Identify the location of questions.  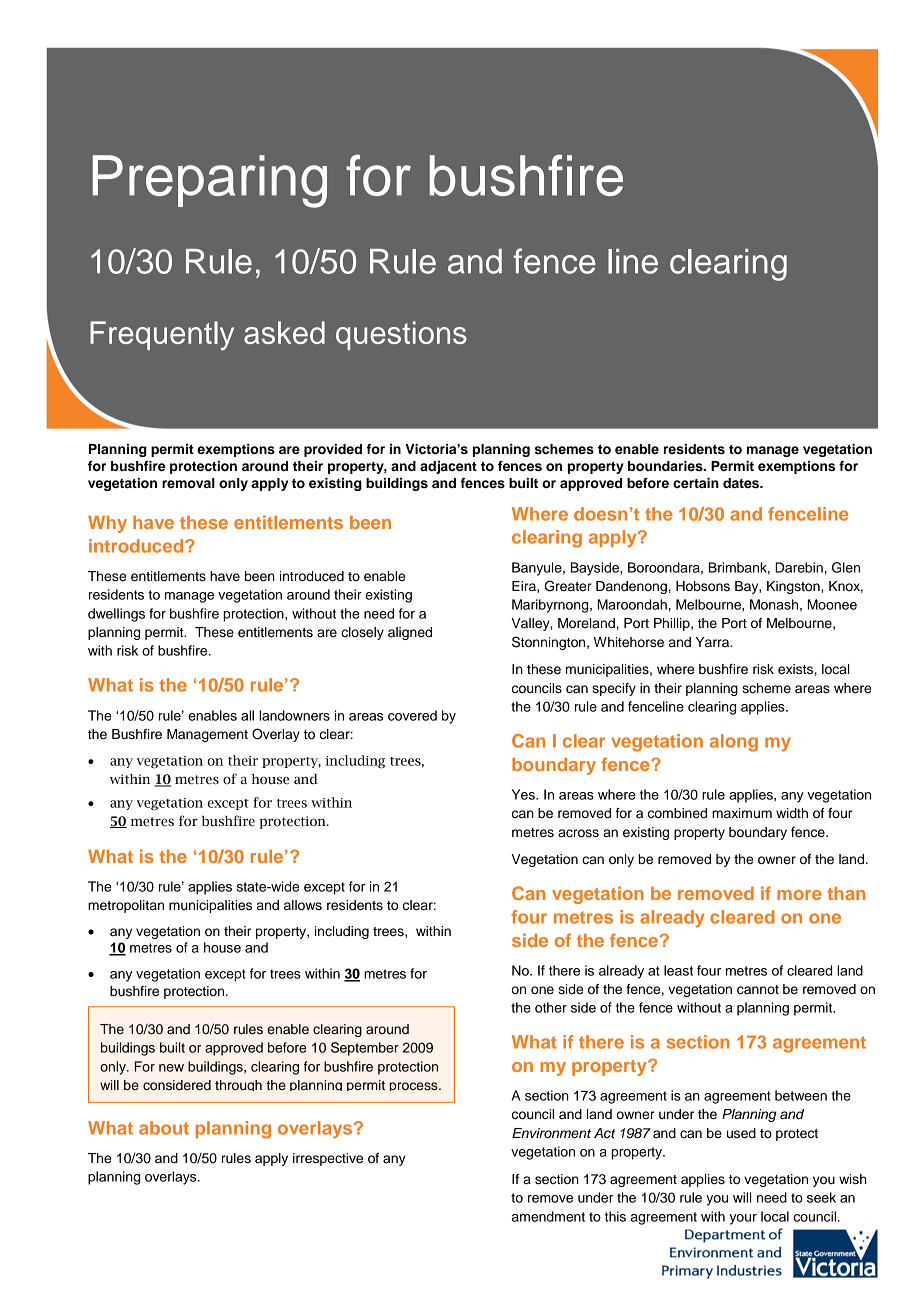
(401, 335).
